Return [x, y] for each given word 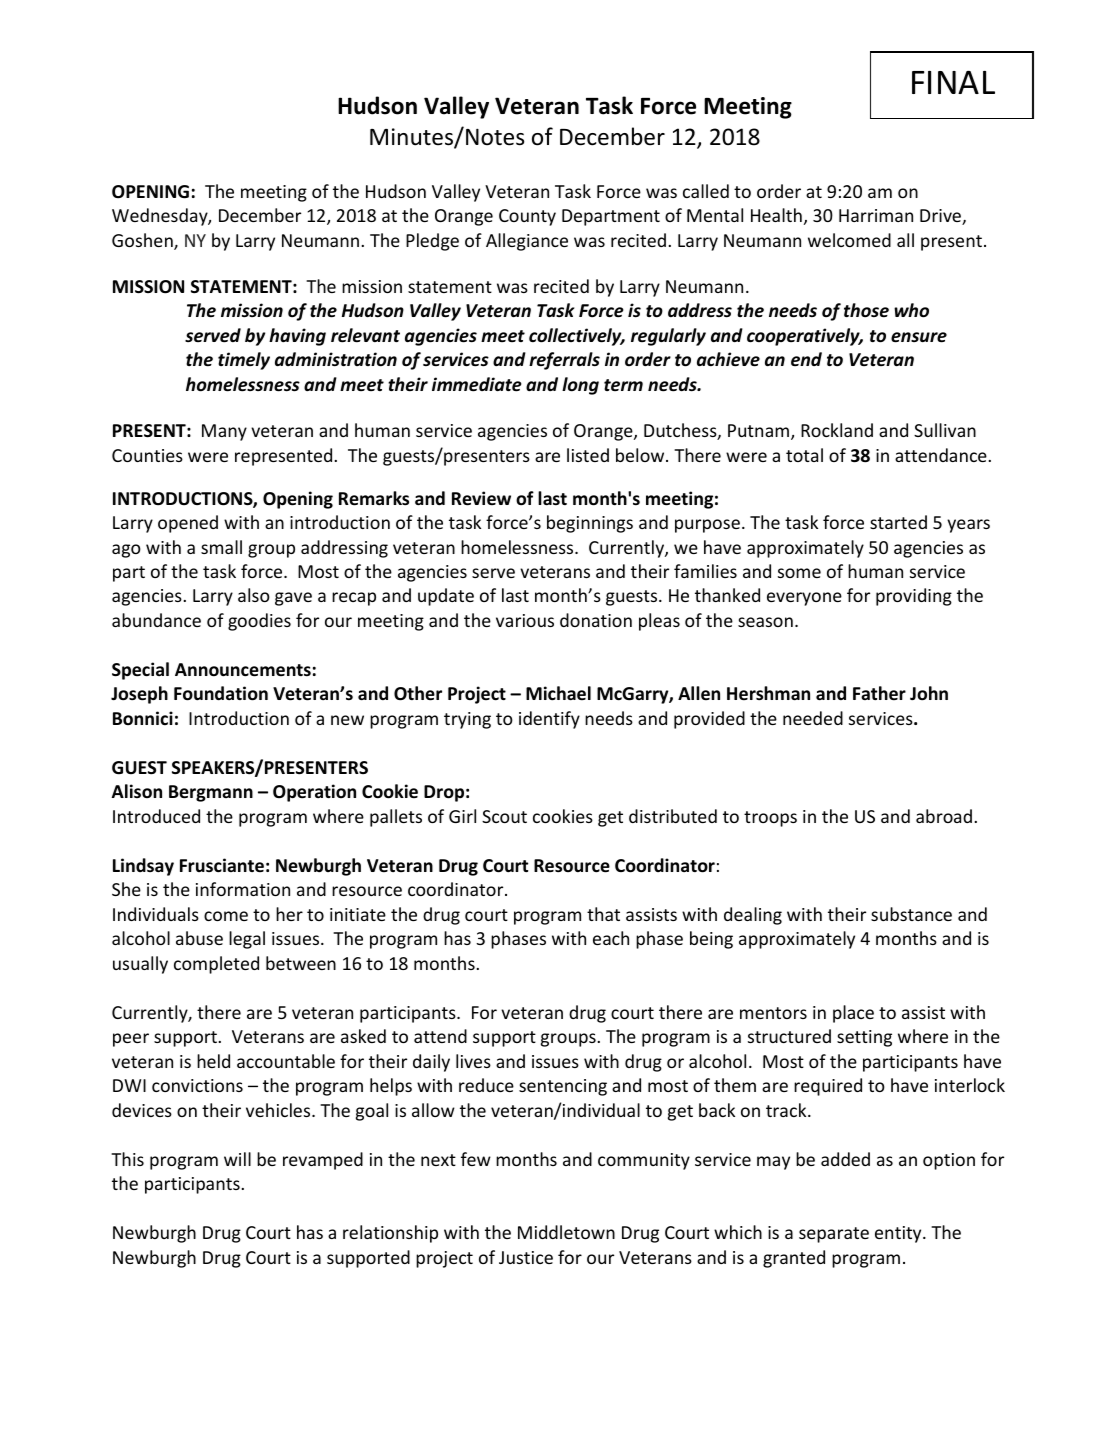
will [237, 1159]
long [580, 386]
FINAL [953, 82]
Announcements [243, 670]
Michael [558, 693]
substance [911, 914]
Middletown [566, 1232]
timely [244, 361]
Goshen [143, 241]
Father [879, 693]
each [611, 938]
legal [247, 940]
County [527, 217]
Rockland [837, 430]
